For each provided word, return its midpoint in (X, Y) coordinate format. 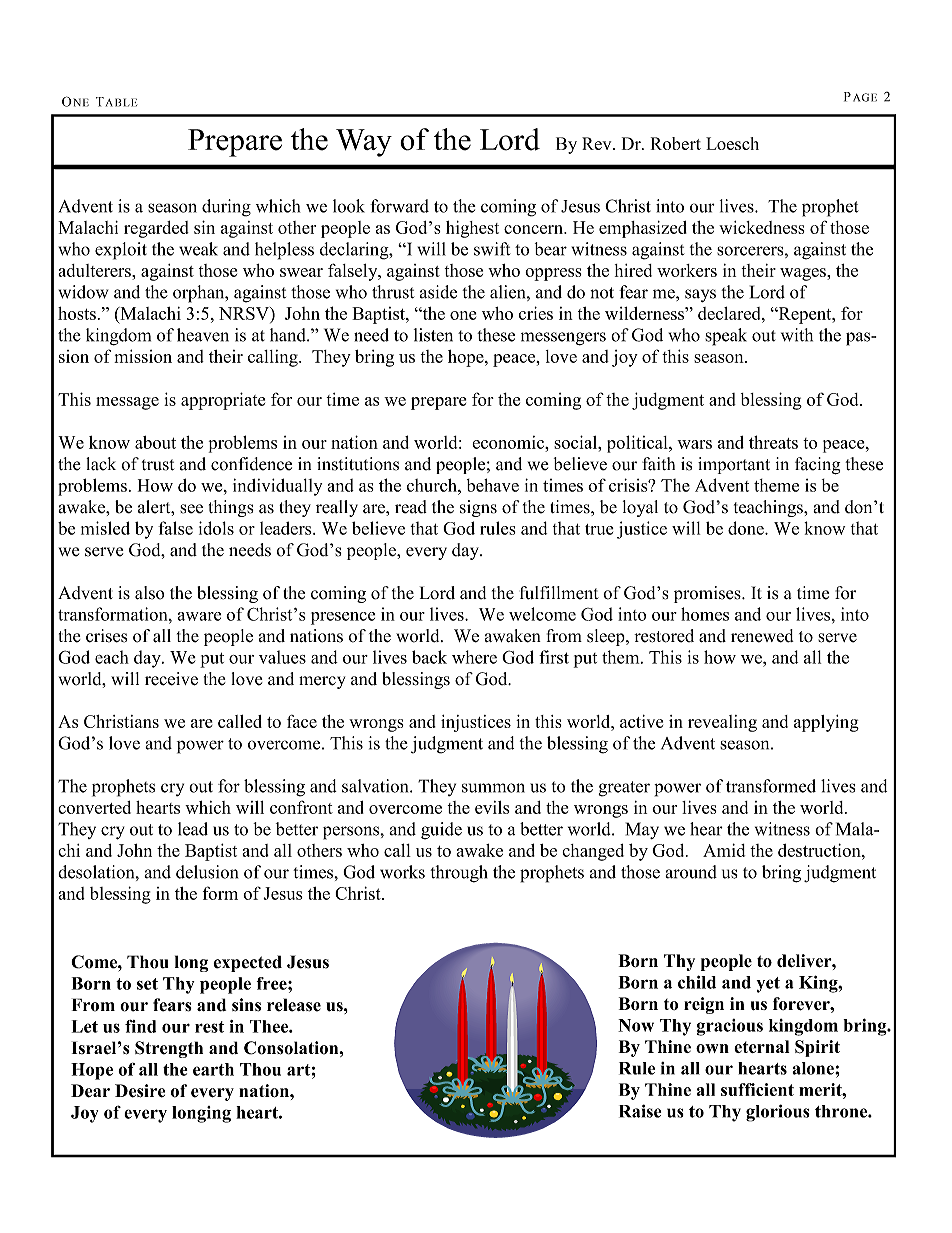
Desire (140, 1091)
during (226, 208)
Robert (676, 143)
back (429, 657)
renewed (762, 636)
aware (199, 616)
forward (399, 206)
